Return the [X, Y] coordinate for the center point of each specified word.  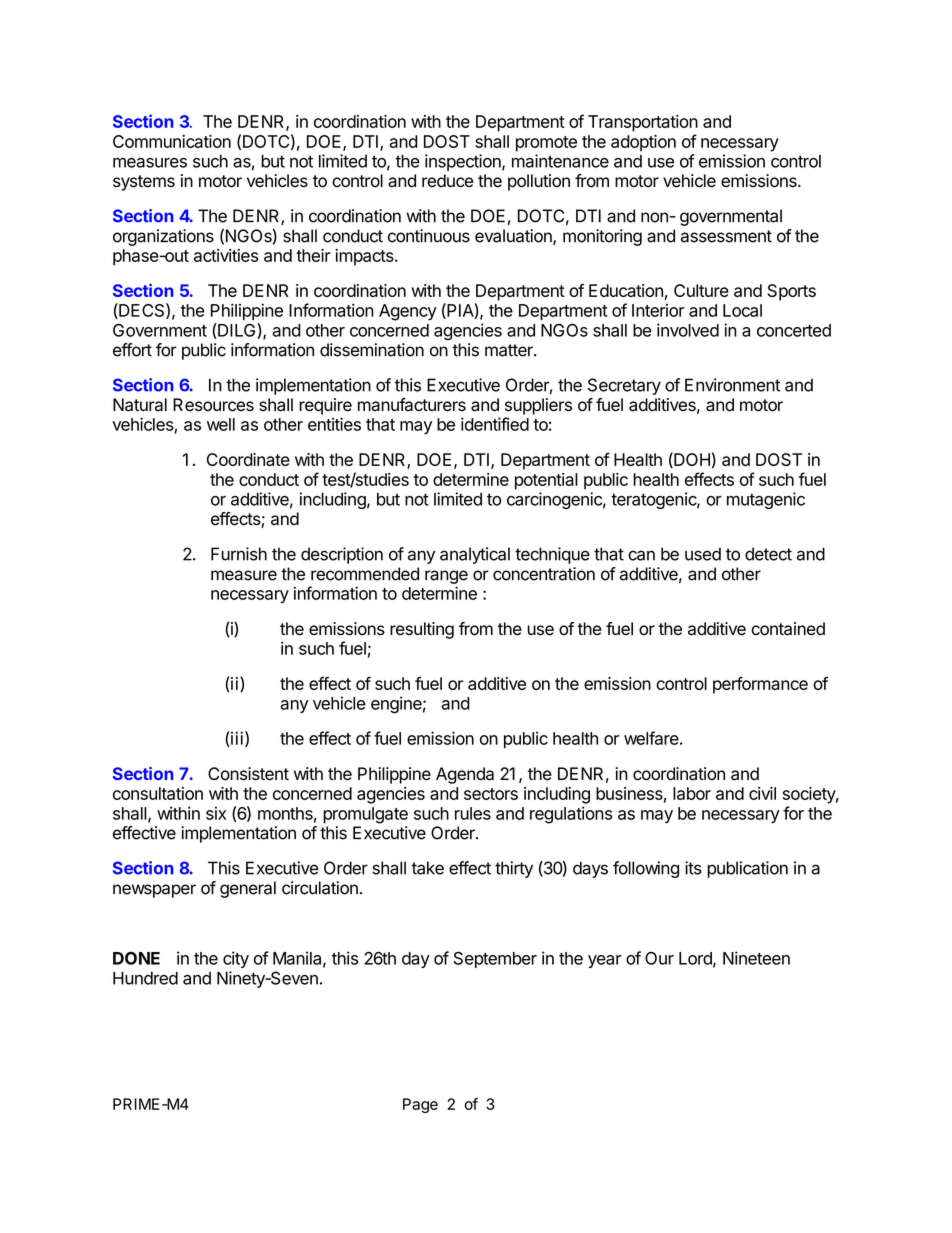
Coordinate [248, 459]
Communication [172, 141]
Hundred [145, 978]
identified [495, 424]
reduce [447, 181]
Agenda [465, 775]
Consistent [248, 774]
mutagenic [766, 500]
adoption [643, 143]
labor [692, 793]
